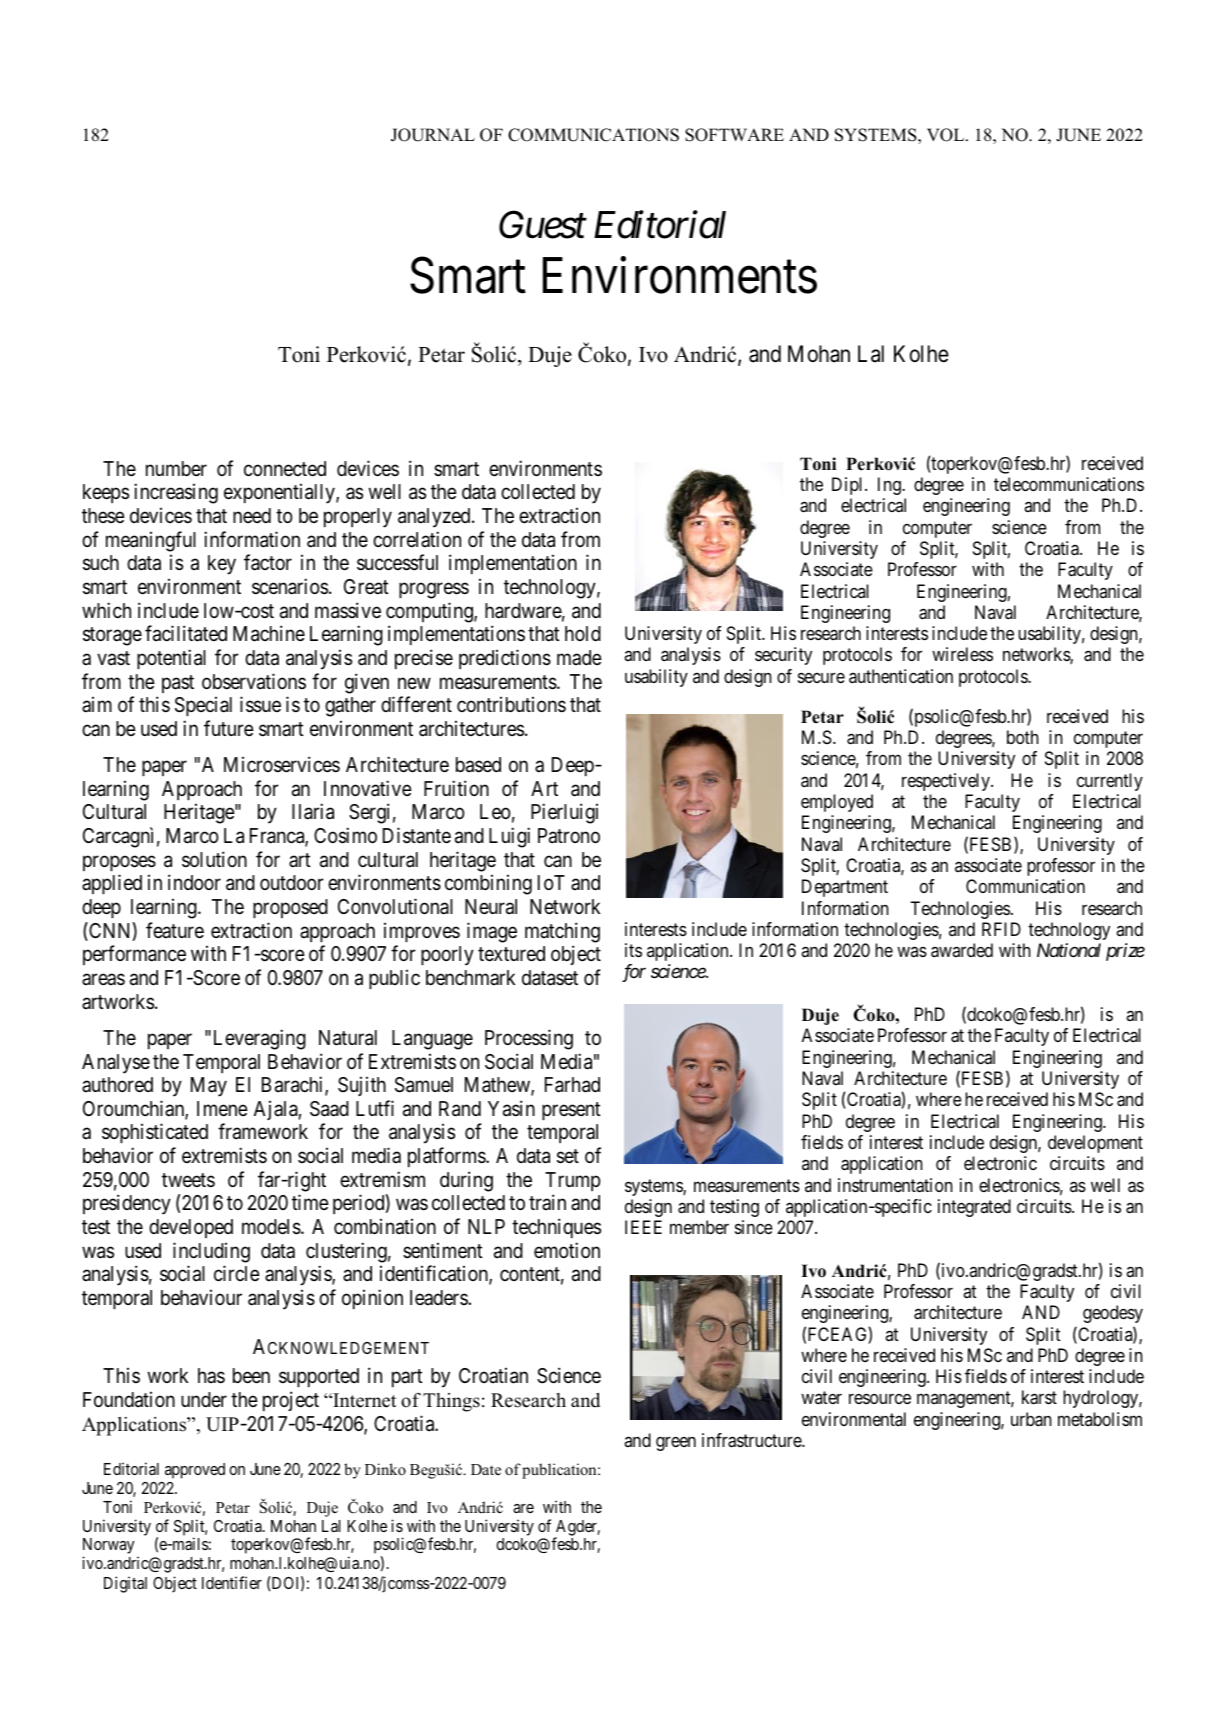  Describe the element at coordinates (962, 654) in the screenshot. I see `wireless` at that location.
